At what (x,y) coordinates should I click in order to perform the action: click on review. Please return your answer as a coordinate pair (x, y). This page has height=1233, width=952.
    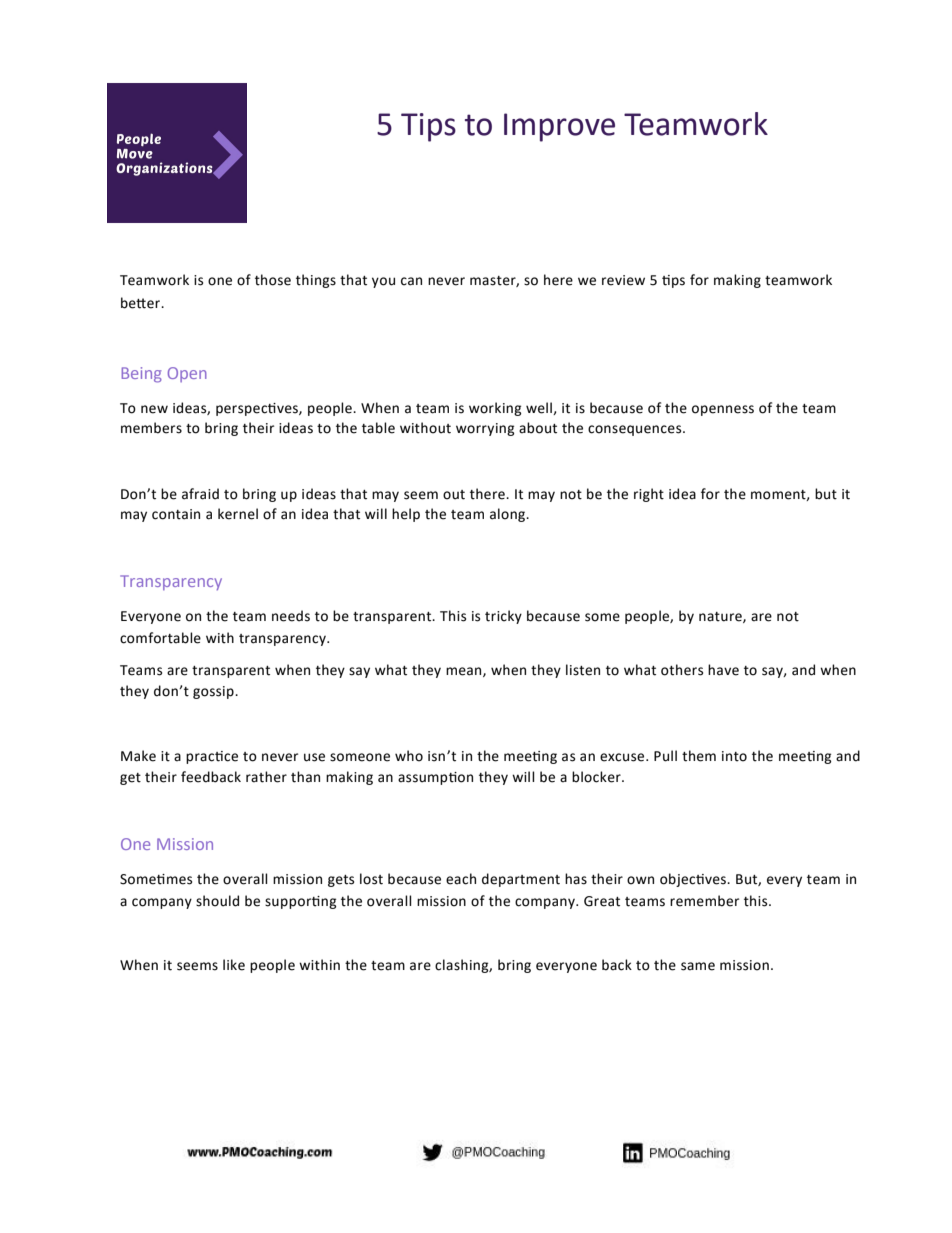
    Looking at the image, I should click on (623, 280).
